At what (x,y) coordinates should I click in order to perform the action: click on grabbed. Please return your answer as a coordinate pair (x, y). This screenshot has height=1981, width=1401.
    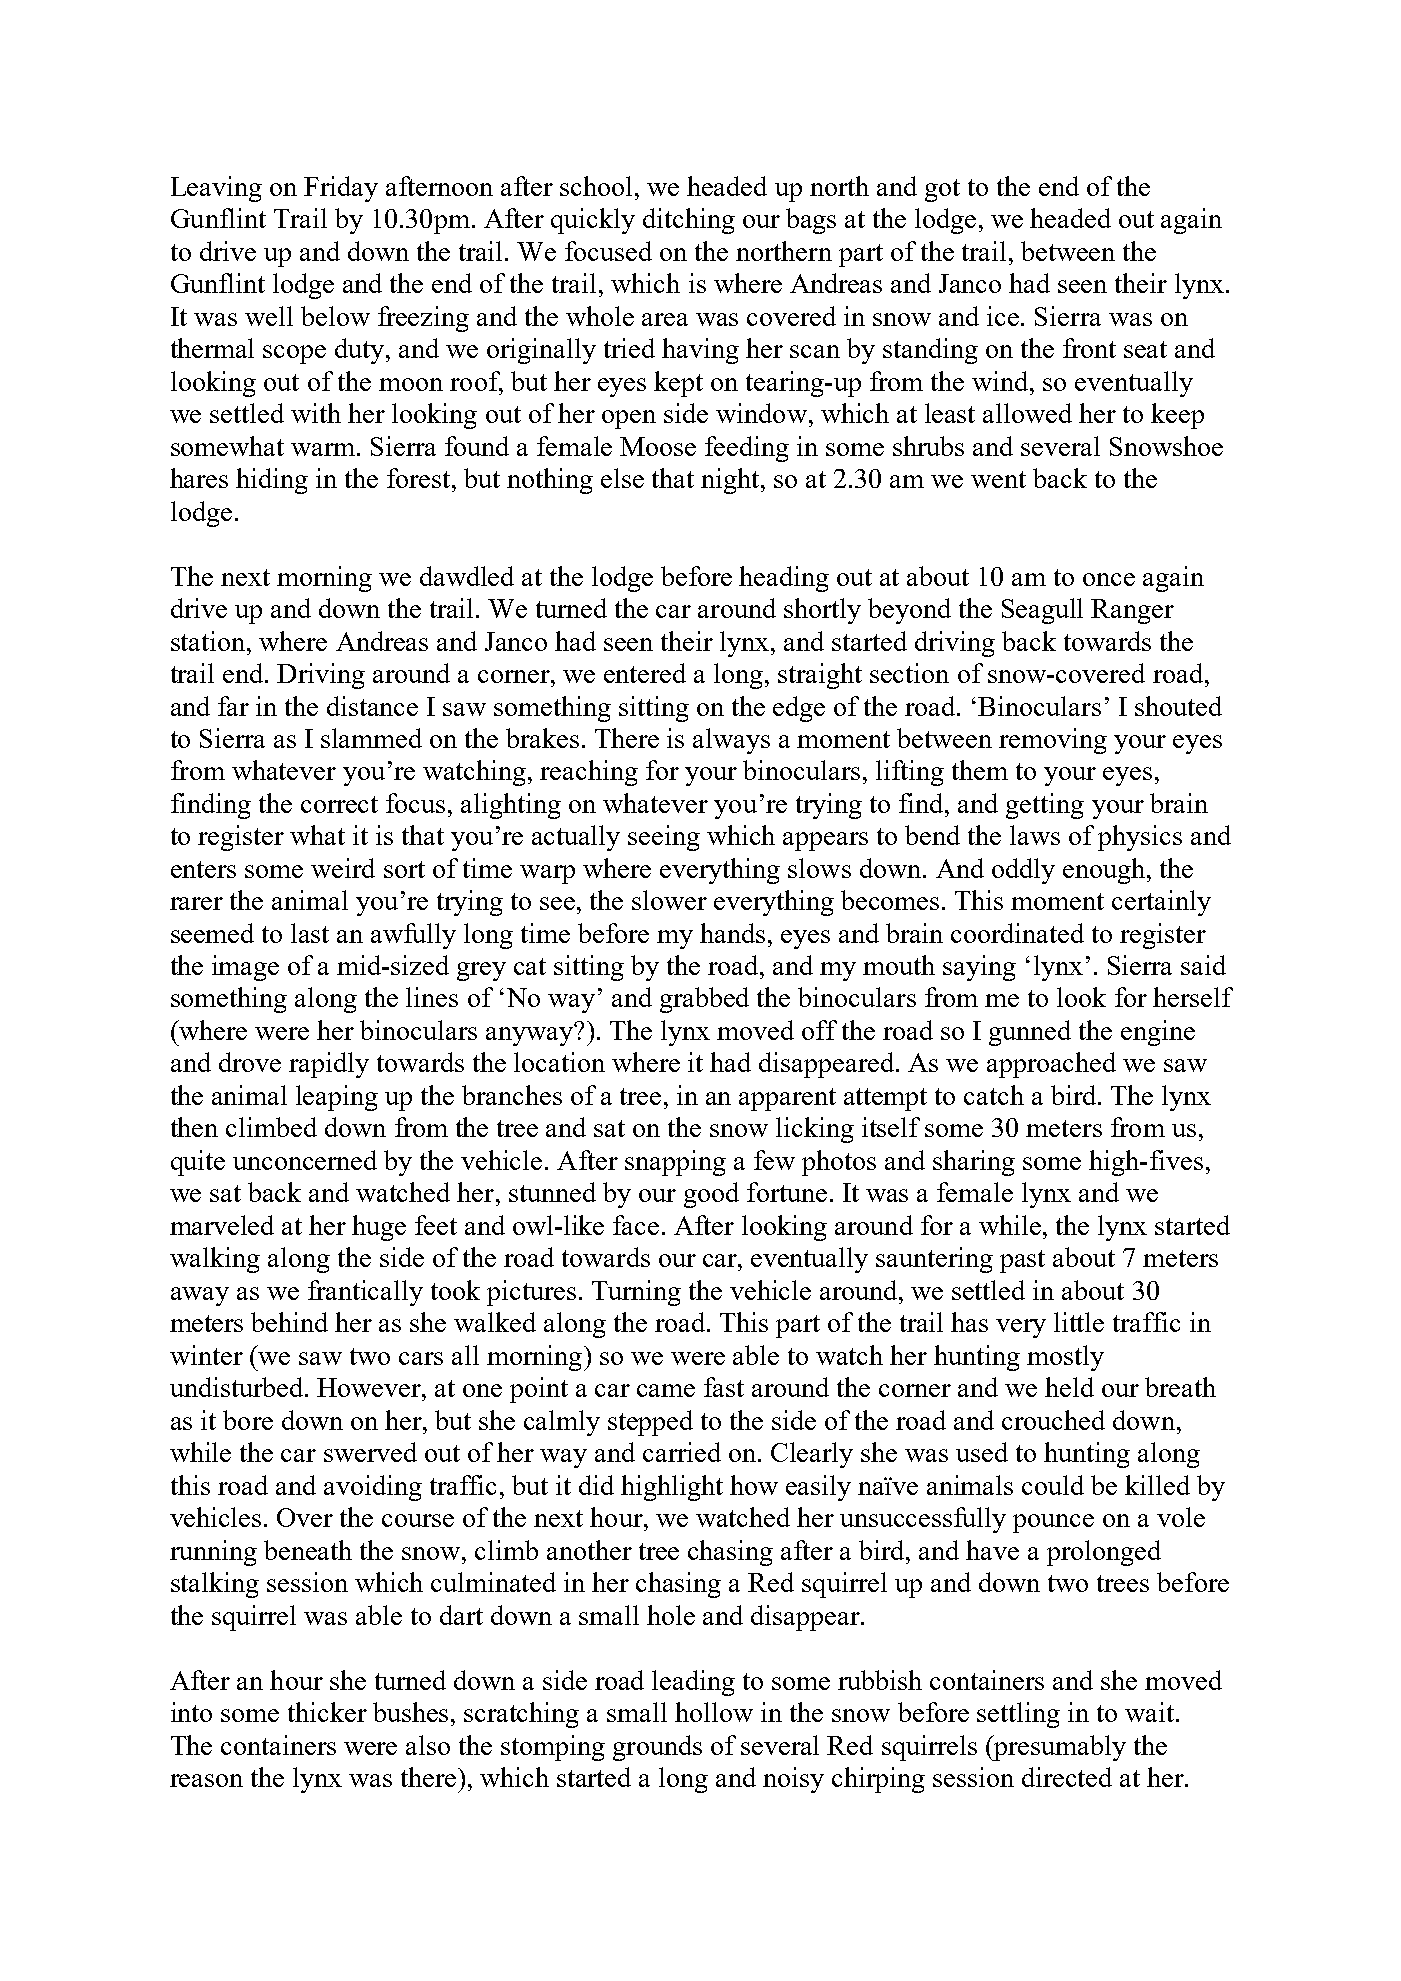
    Looking at the image, I should click on (704, 1000).
